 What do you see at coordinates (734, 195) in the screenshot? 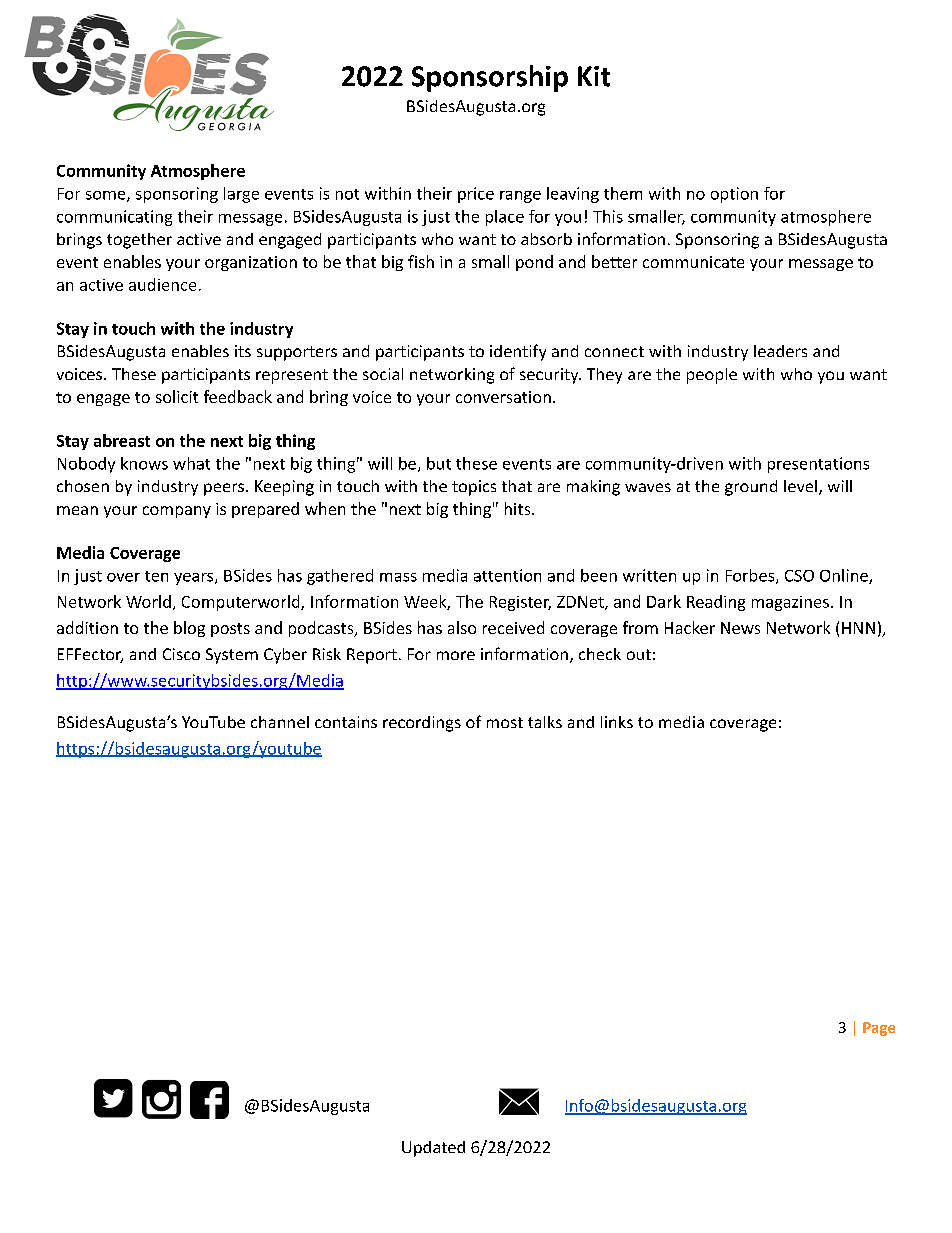
I see `option` at bounding box center [734, 195].
